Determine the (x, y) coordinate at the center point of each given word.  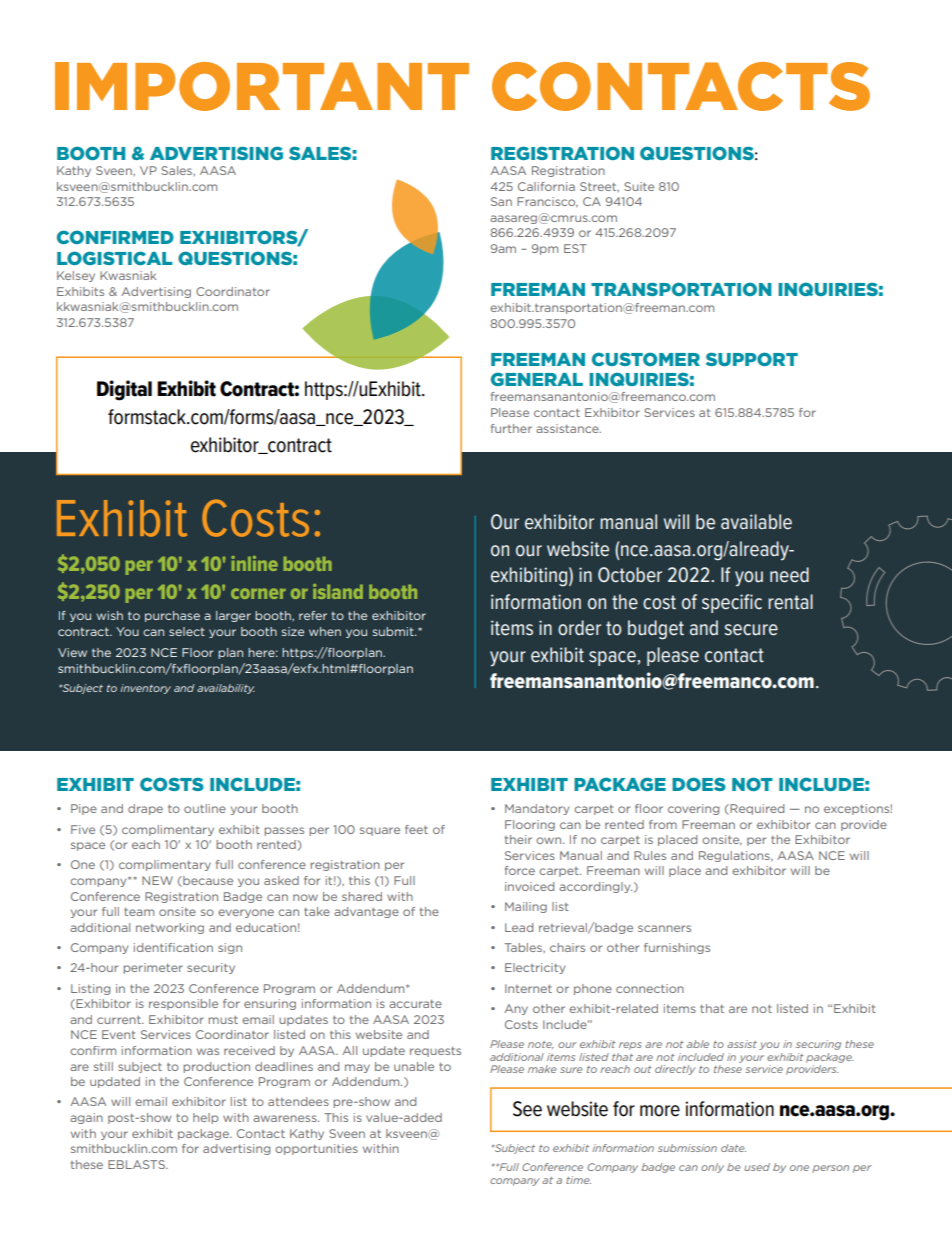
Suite (639, 186)
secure (751, 630)
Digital (124, 390)
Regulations (735, 856)
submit (394, 631)
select (187, 631)
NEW (157, 880)
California (546, 186)
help (205, 1118)
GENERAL (537, 379)
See (527, 1109)
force (520, 870)
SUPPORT (752, 359)
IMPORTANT (262, 86)
